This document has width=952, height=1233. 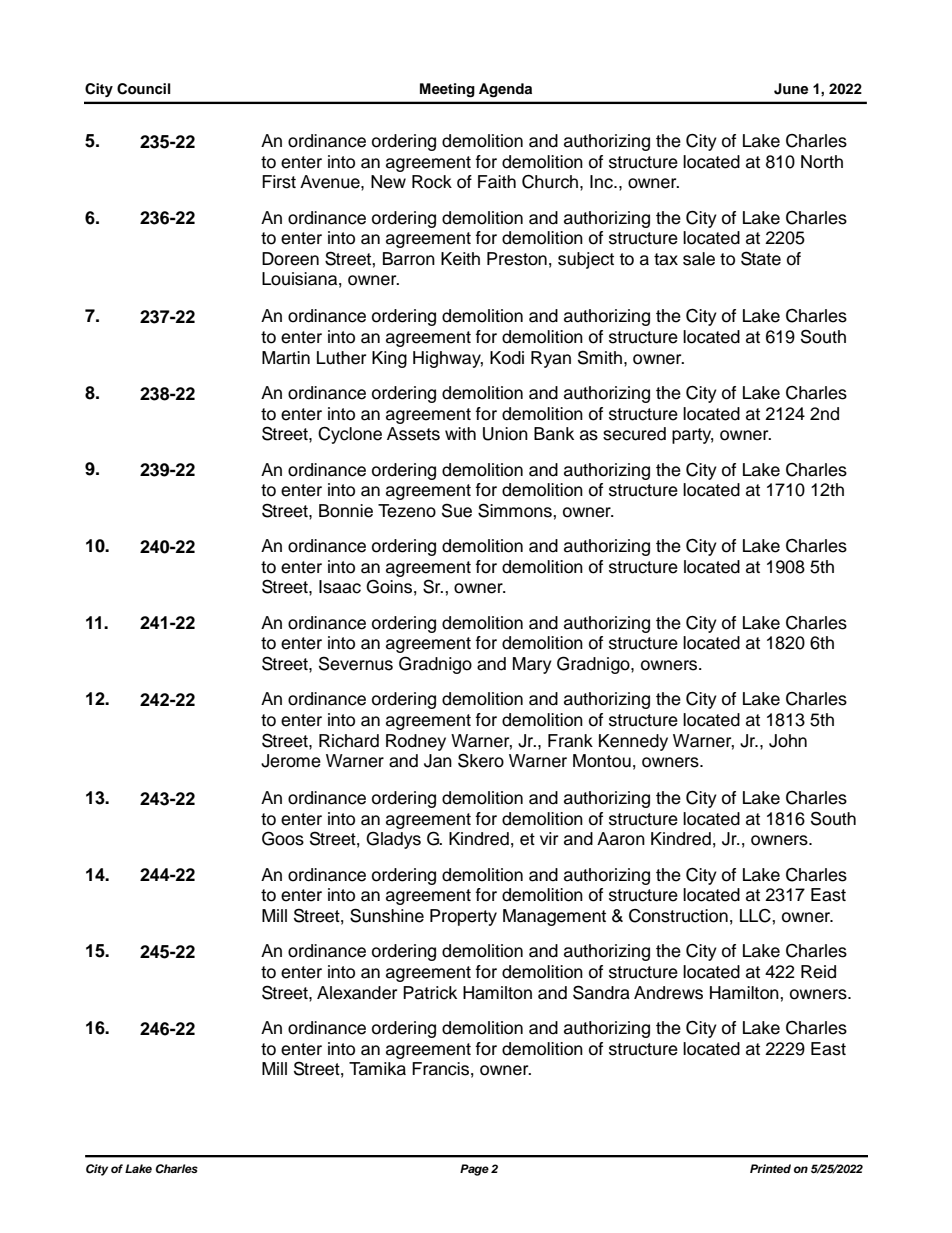 What do you see at coordinates (505, 90) in the document?
I see `Agenda` at bounding box center [505, 90].
